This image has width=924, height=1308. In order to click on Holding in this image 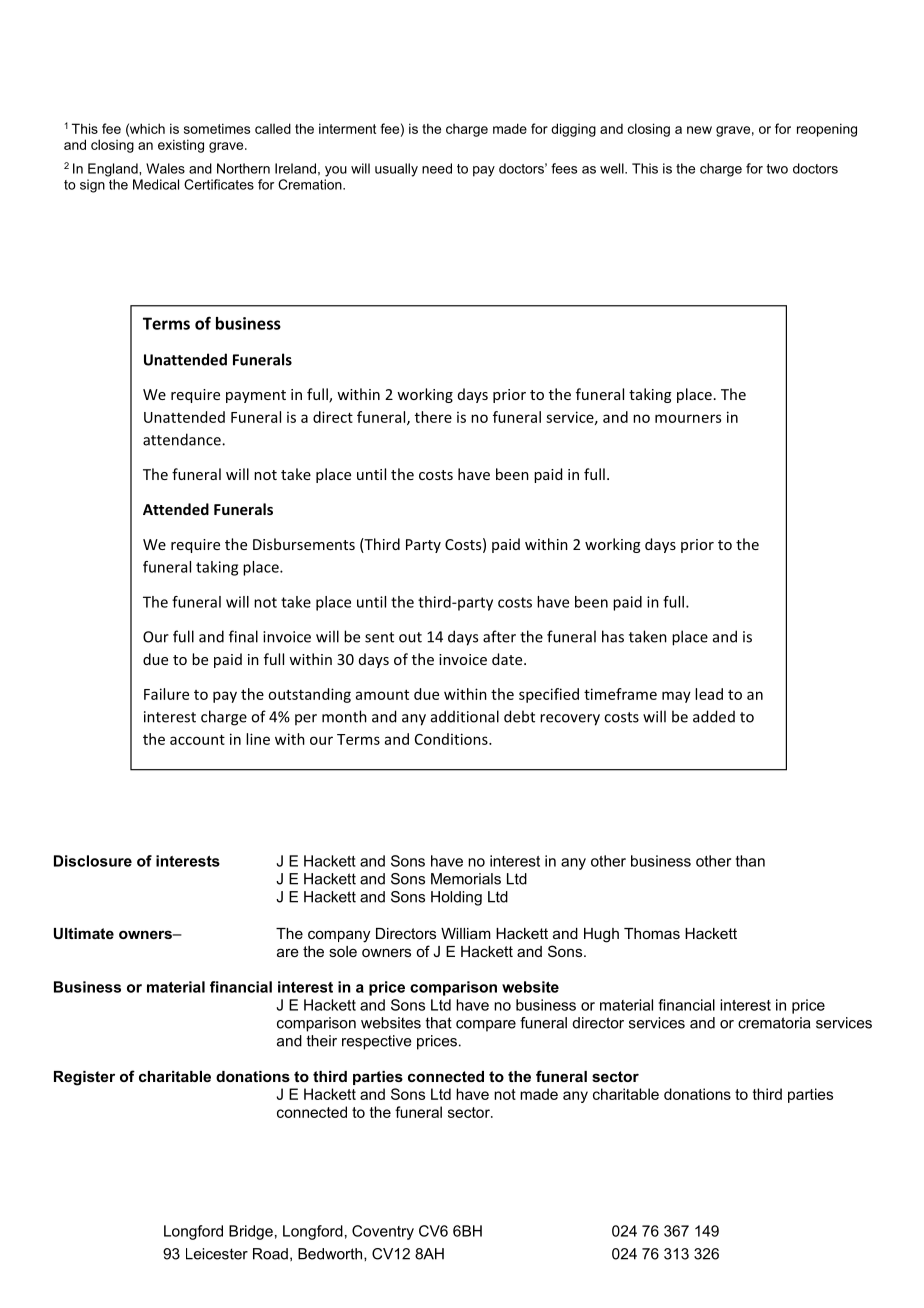, I will do `click(456, 898)`.
